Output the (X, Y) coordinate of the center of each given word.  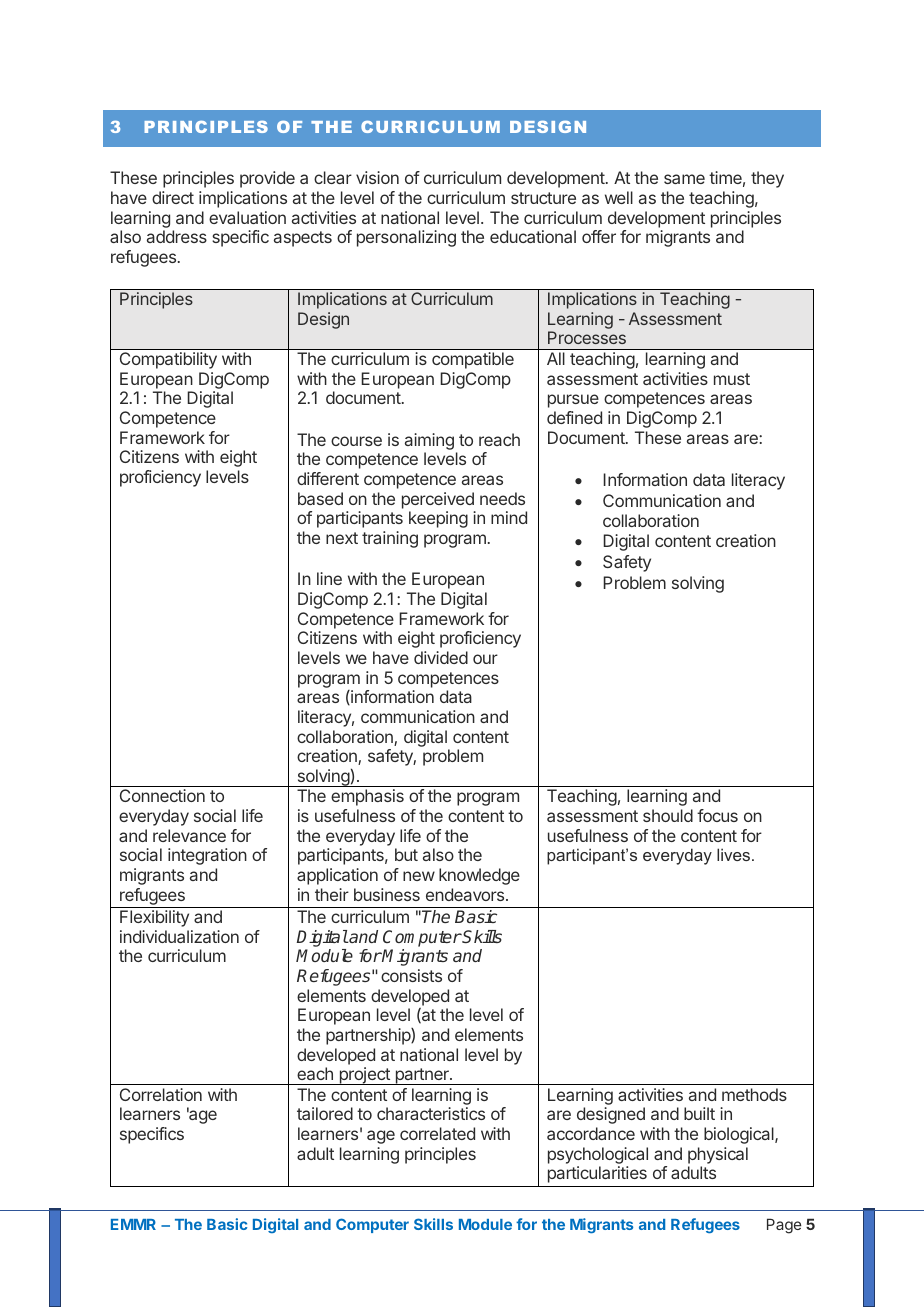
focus (717, 815)
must (732, 379)
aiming (429, 441)
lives (733, 854)
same (684, 179)
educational (533, 236)
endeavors (466, 894)
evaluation (247, 217)
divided (441, 657)
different (328, 478)
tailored (325, 1113)
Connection (162, 795)
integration (207, 856)
